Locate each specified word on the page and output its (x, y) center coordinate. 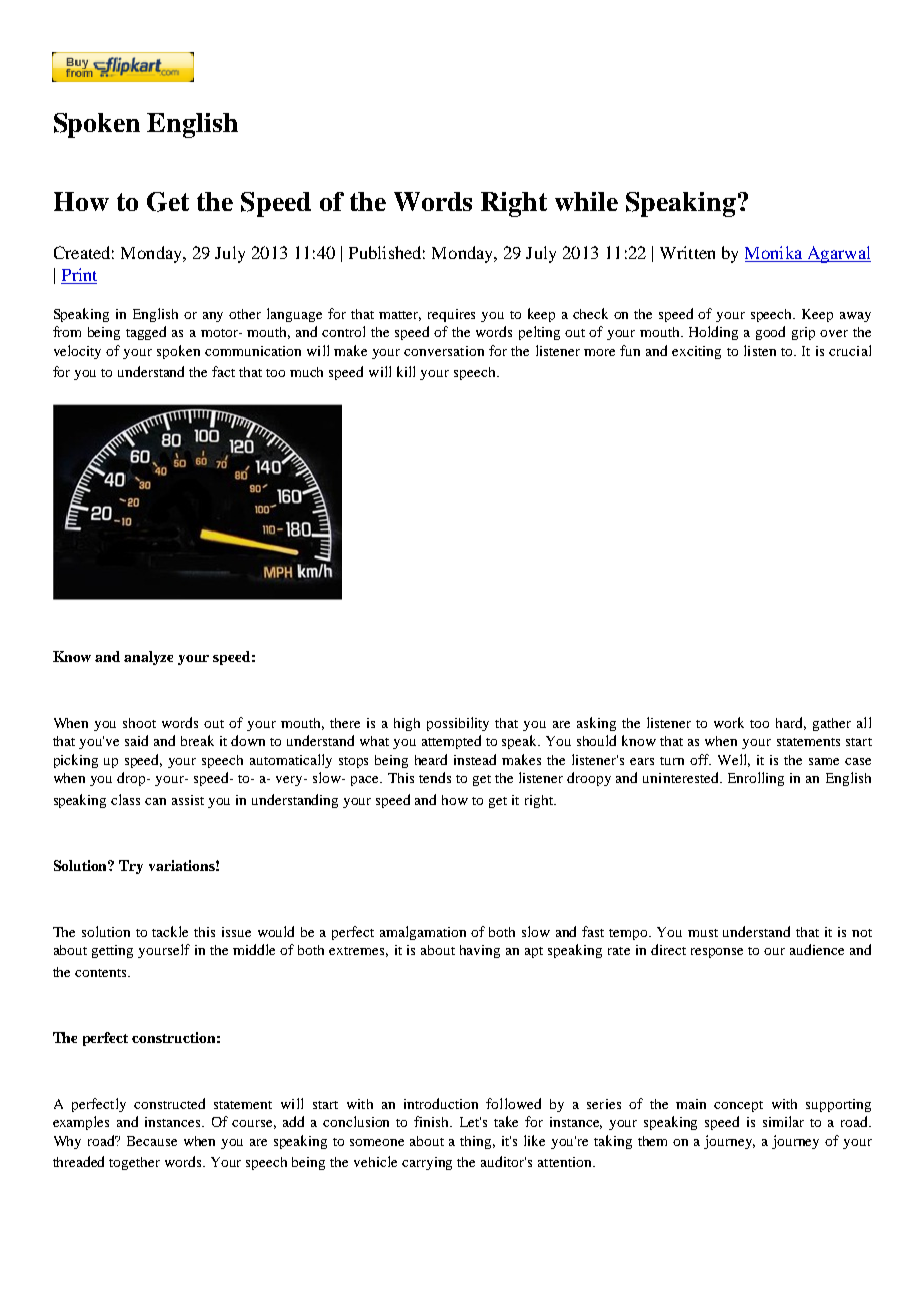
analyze (148, 658)
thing (477, 1142)
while (586, 201)
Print (79, 276)
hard (791, 723)
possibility (458, 724)
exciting (696, 352)
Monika (775, 254)
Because (152, 1141)
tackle (170, 931)
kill (406, 371)
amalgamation (423, 933)
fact (223, 371)
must (703, 933)
